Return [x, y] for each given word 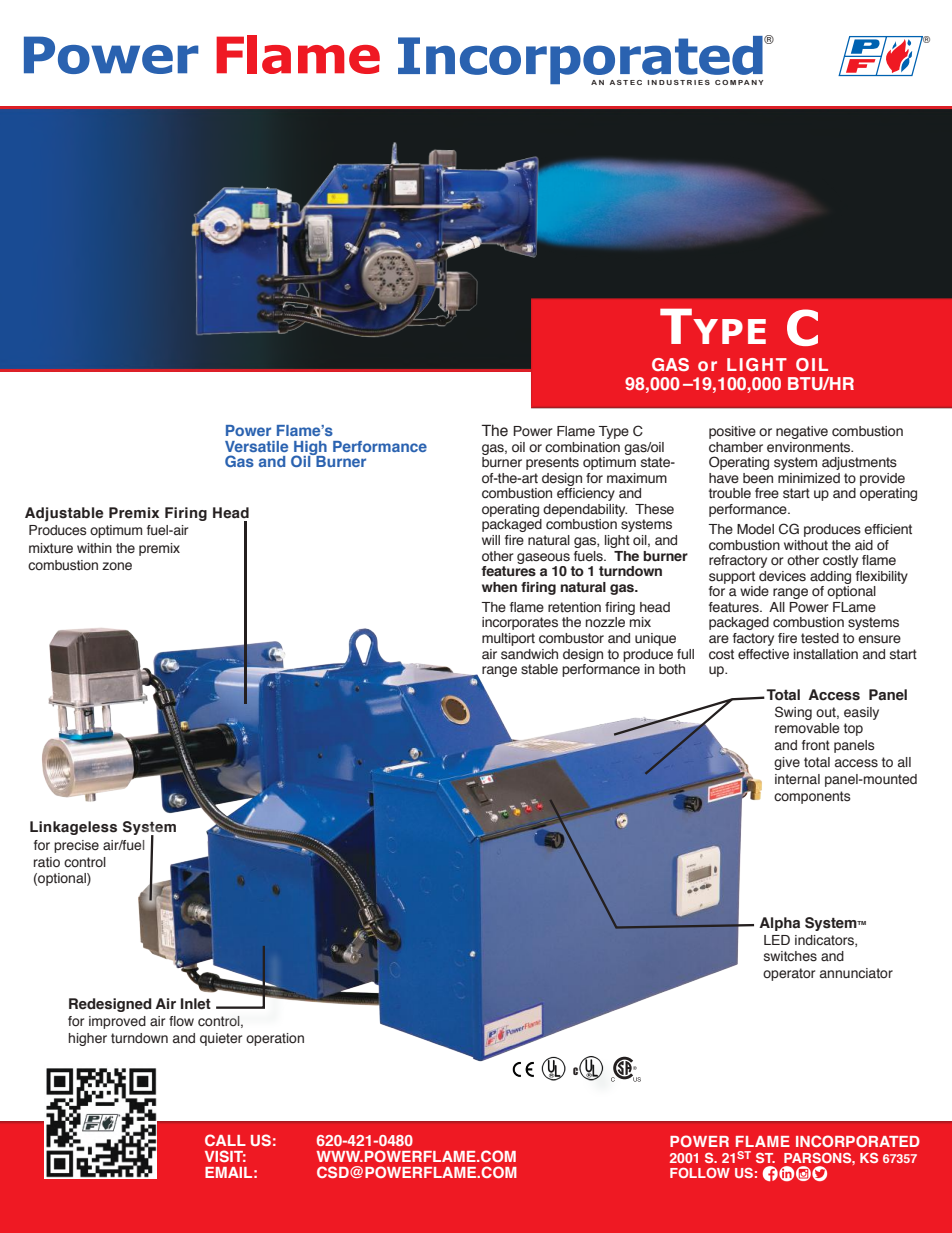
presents [552, 463]
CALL [225, 1140]
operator [789, 974]
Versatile [256, 446]
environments [810, 447]
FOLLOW [700, 1173]
